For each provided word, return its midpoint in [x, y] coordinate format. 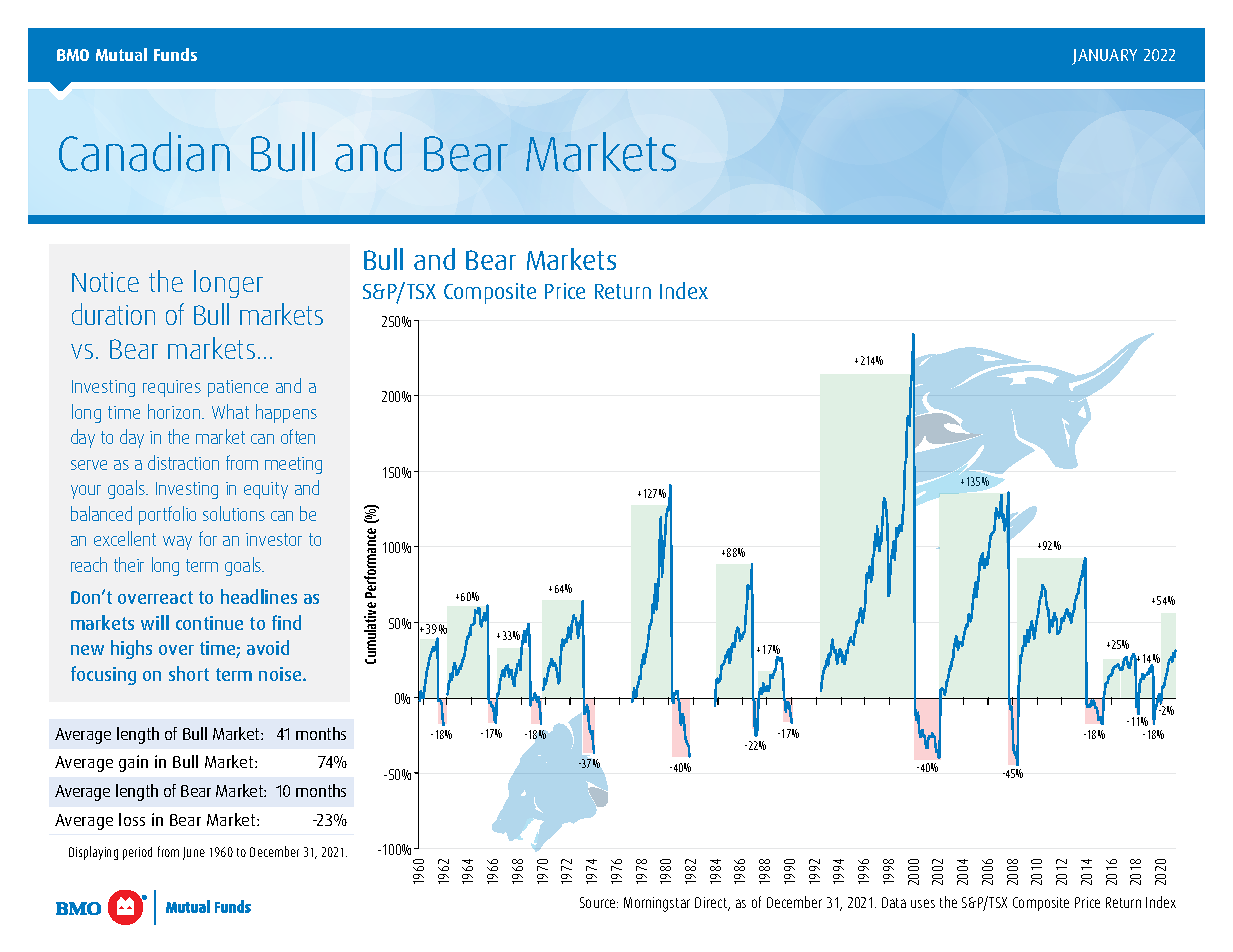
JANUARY [1104, 57]
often [298, 436]
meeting [293, 465]
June [194, 853]
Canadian [144, 152]
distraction [183, 462]
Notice [105, 282]
